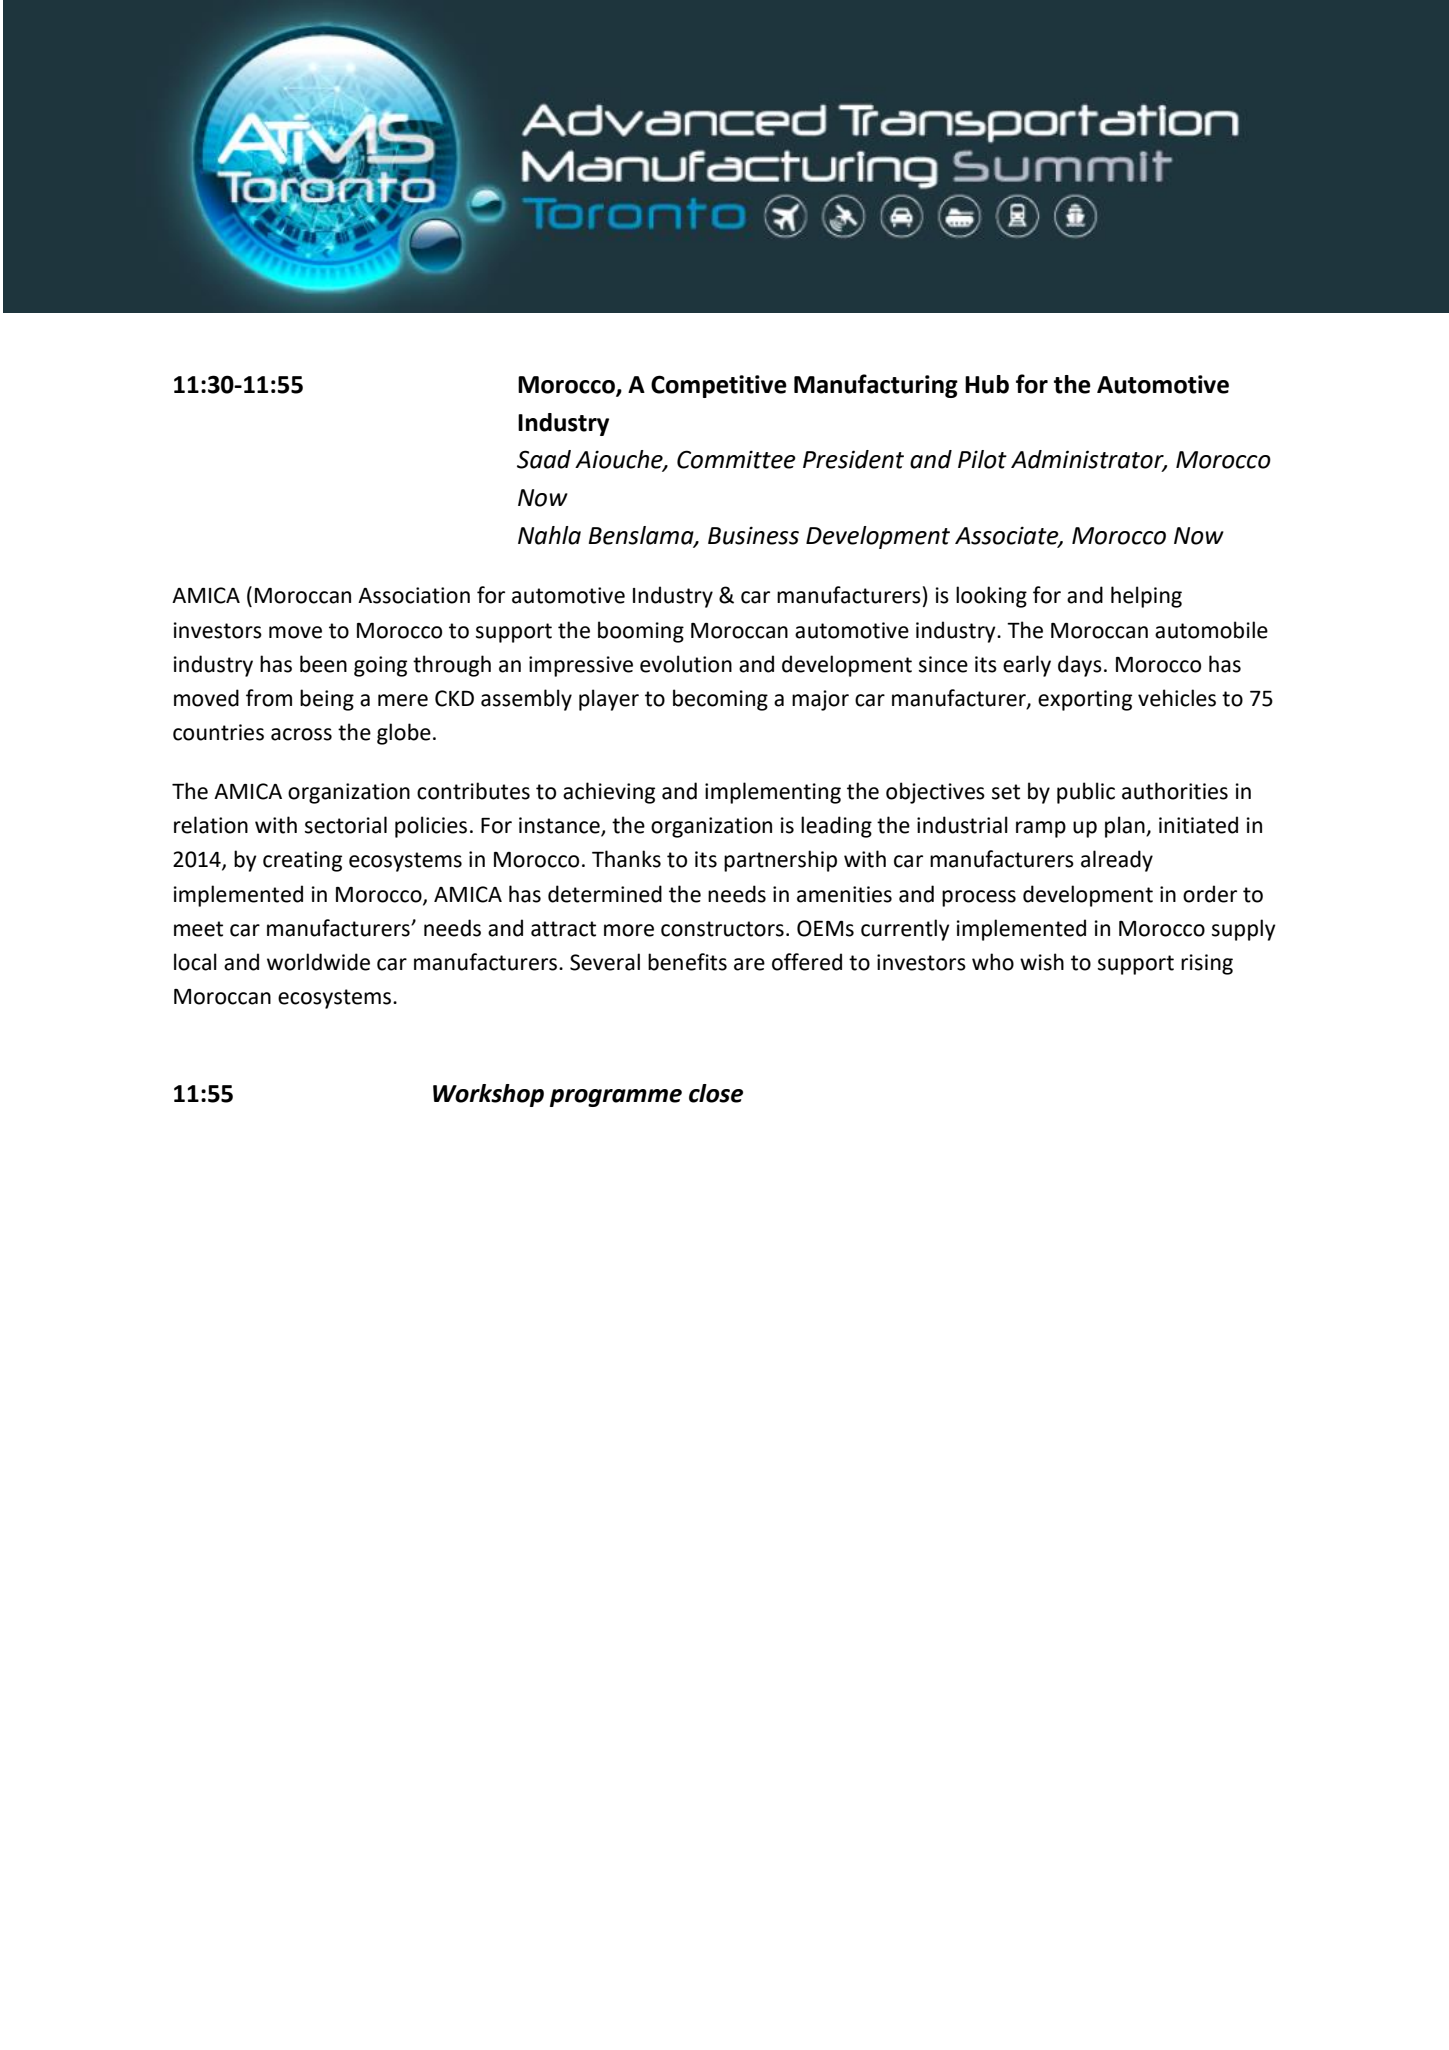 Image resolution: width=1449 pixels, height=2050 pixels. I want to click on meet, so click(198, 929).
